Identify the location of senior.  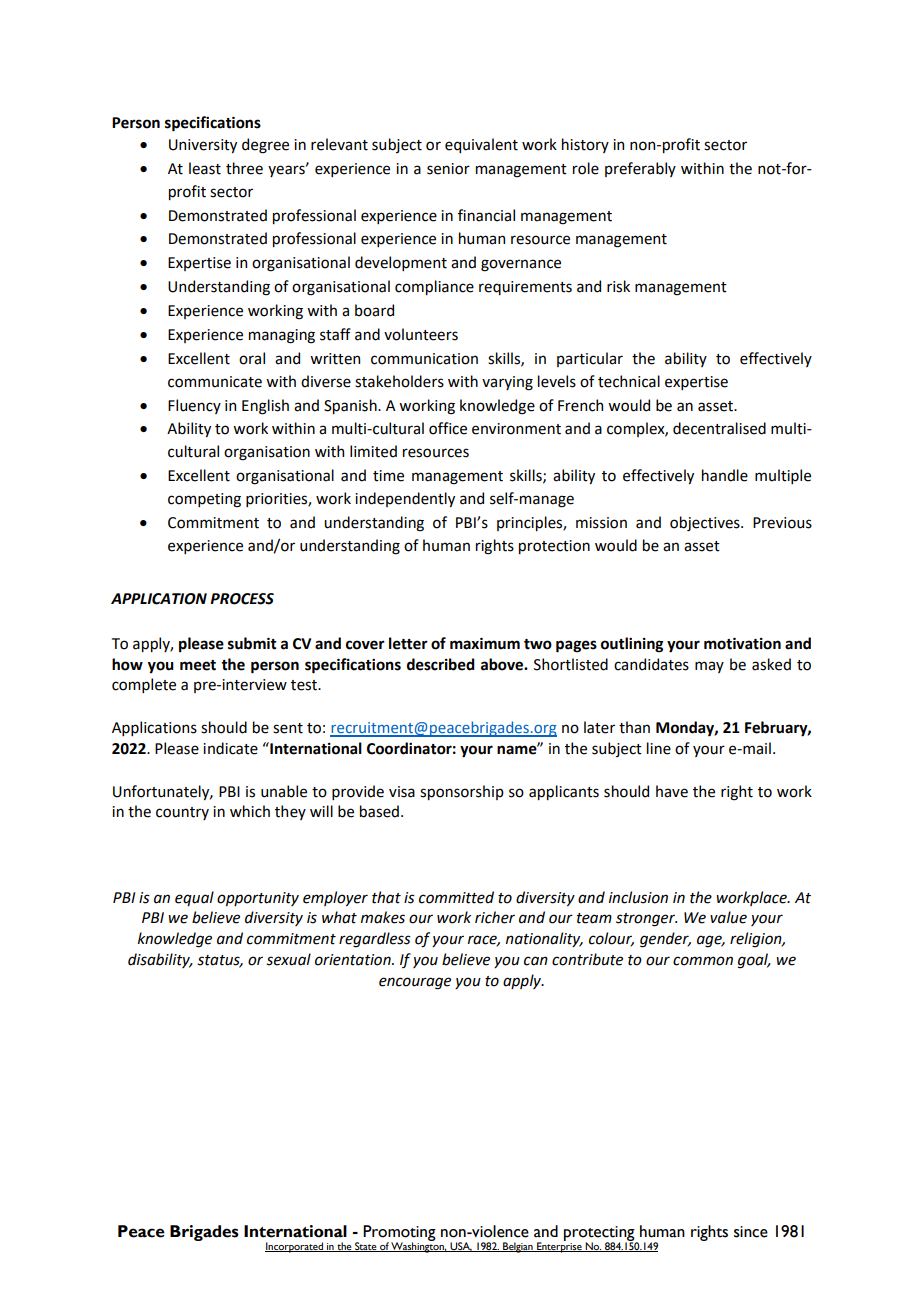
(448, 169).
